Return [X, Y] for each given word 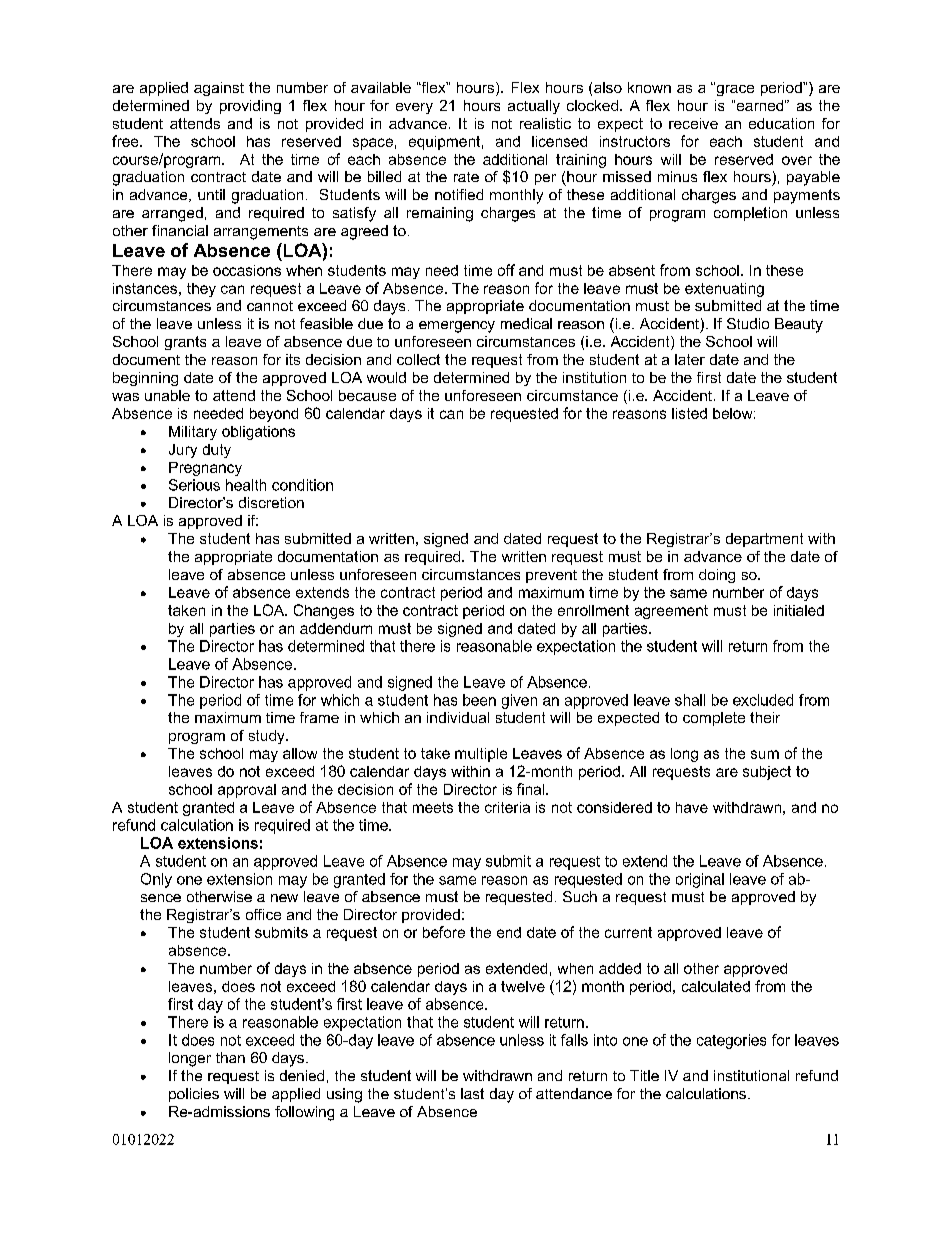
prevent [551, 576]
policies [194, 1095]
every [414, 108]
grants [185, 343]
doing [717, 576]
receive [693, 123]
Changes [324, 611]
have [692, 807]
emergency [457, 327]
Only [156, 880]
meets [433, 807]
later [690, 359]
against [219, 89]
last [472, 1093]
